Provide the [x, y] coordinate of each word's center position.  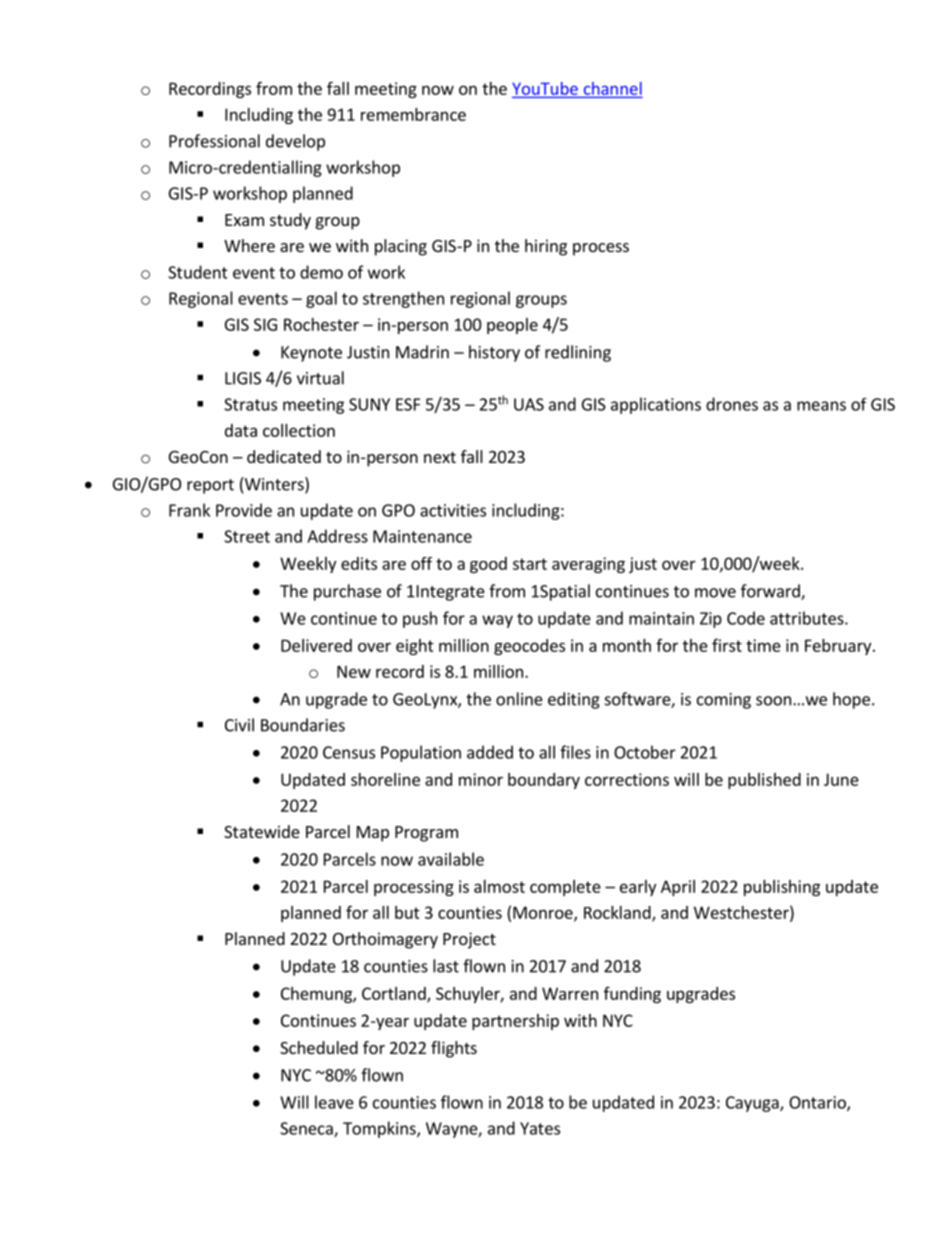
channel [613, 88]
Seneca [307, 1129]
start [530, 564]
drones [732, 404]
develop [295, 142]
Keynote [311, 354]
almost [499, 886]
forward [771, 592]
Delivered [316, 645]
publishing [782, 888]
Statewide [262, 831]
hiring [546, 247]
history [494, 353]
